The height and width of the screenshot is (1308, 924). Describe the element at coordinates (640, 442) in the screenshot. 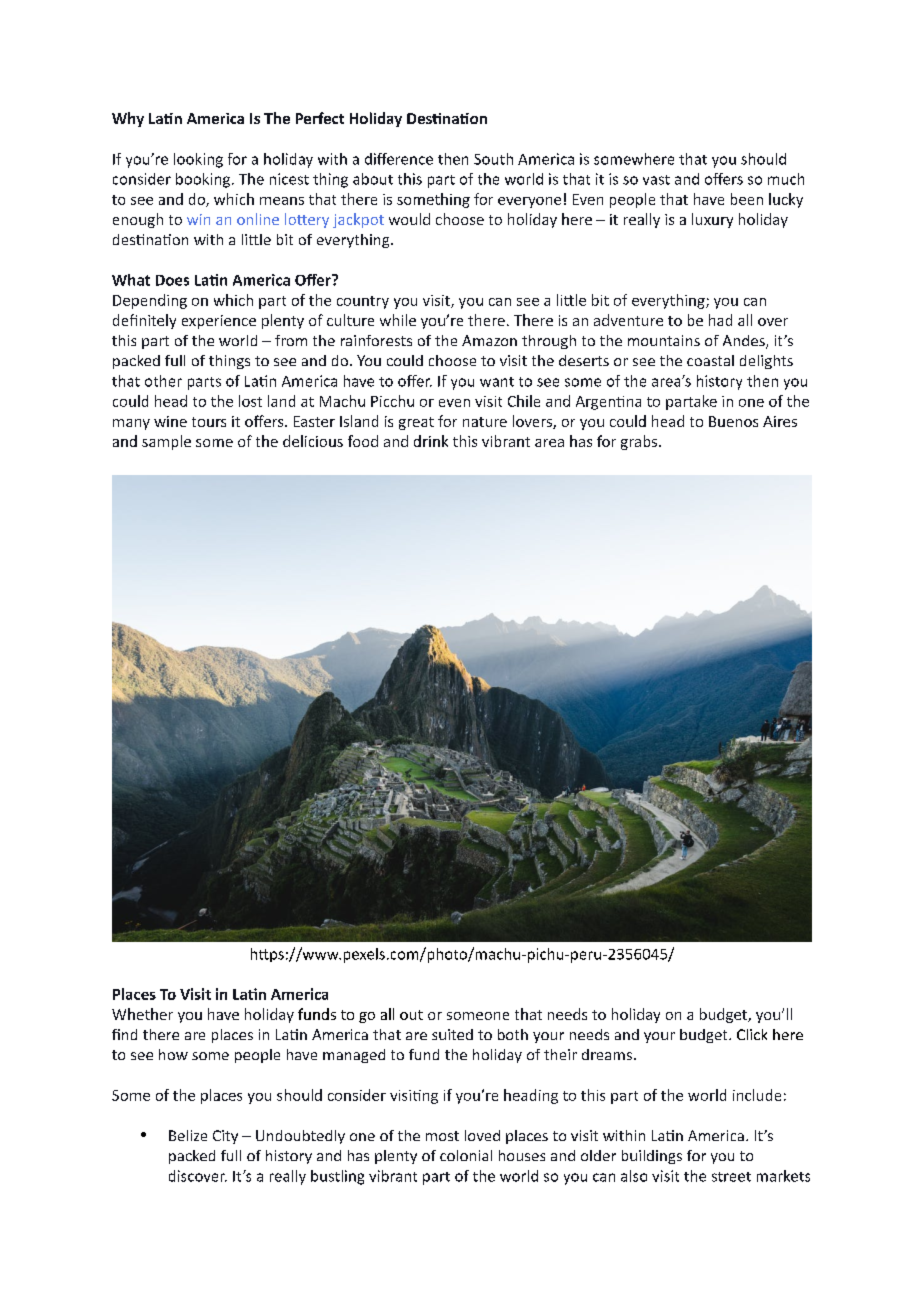

I see `grabs` at that location.
